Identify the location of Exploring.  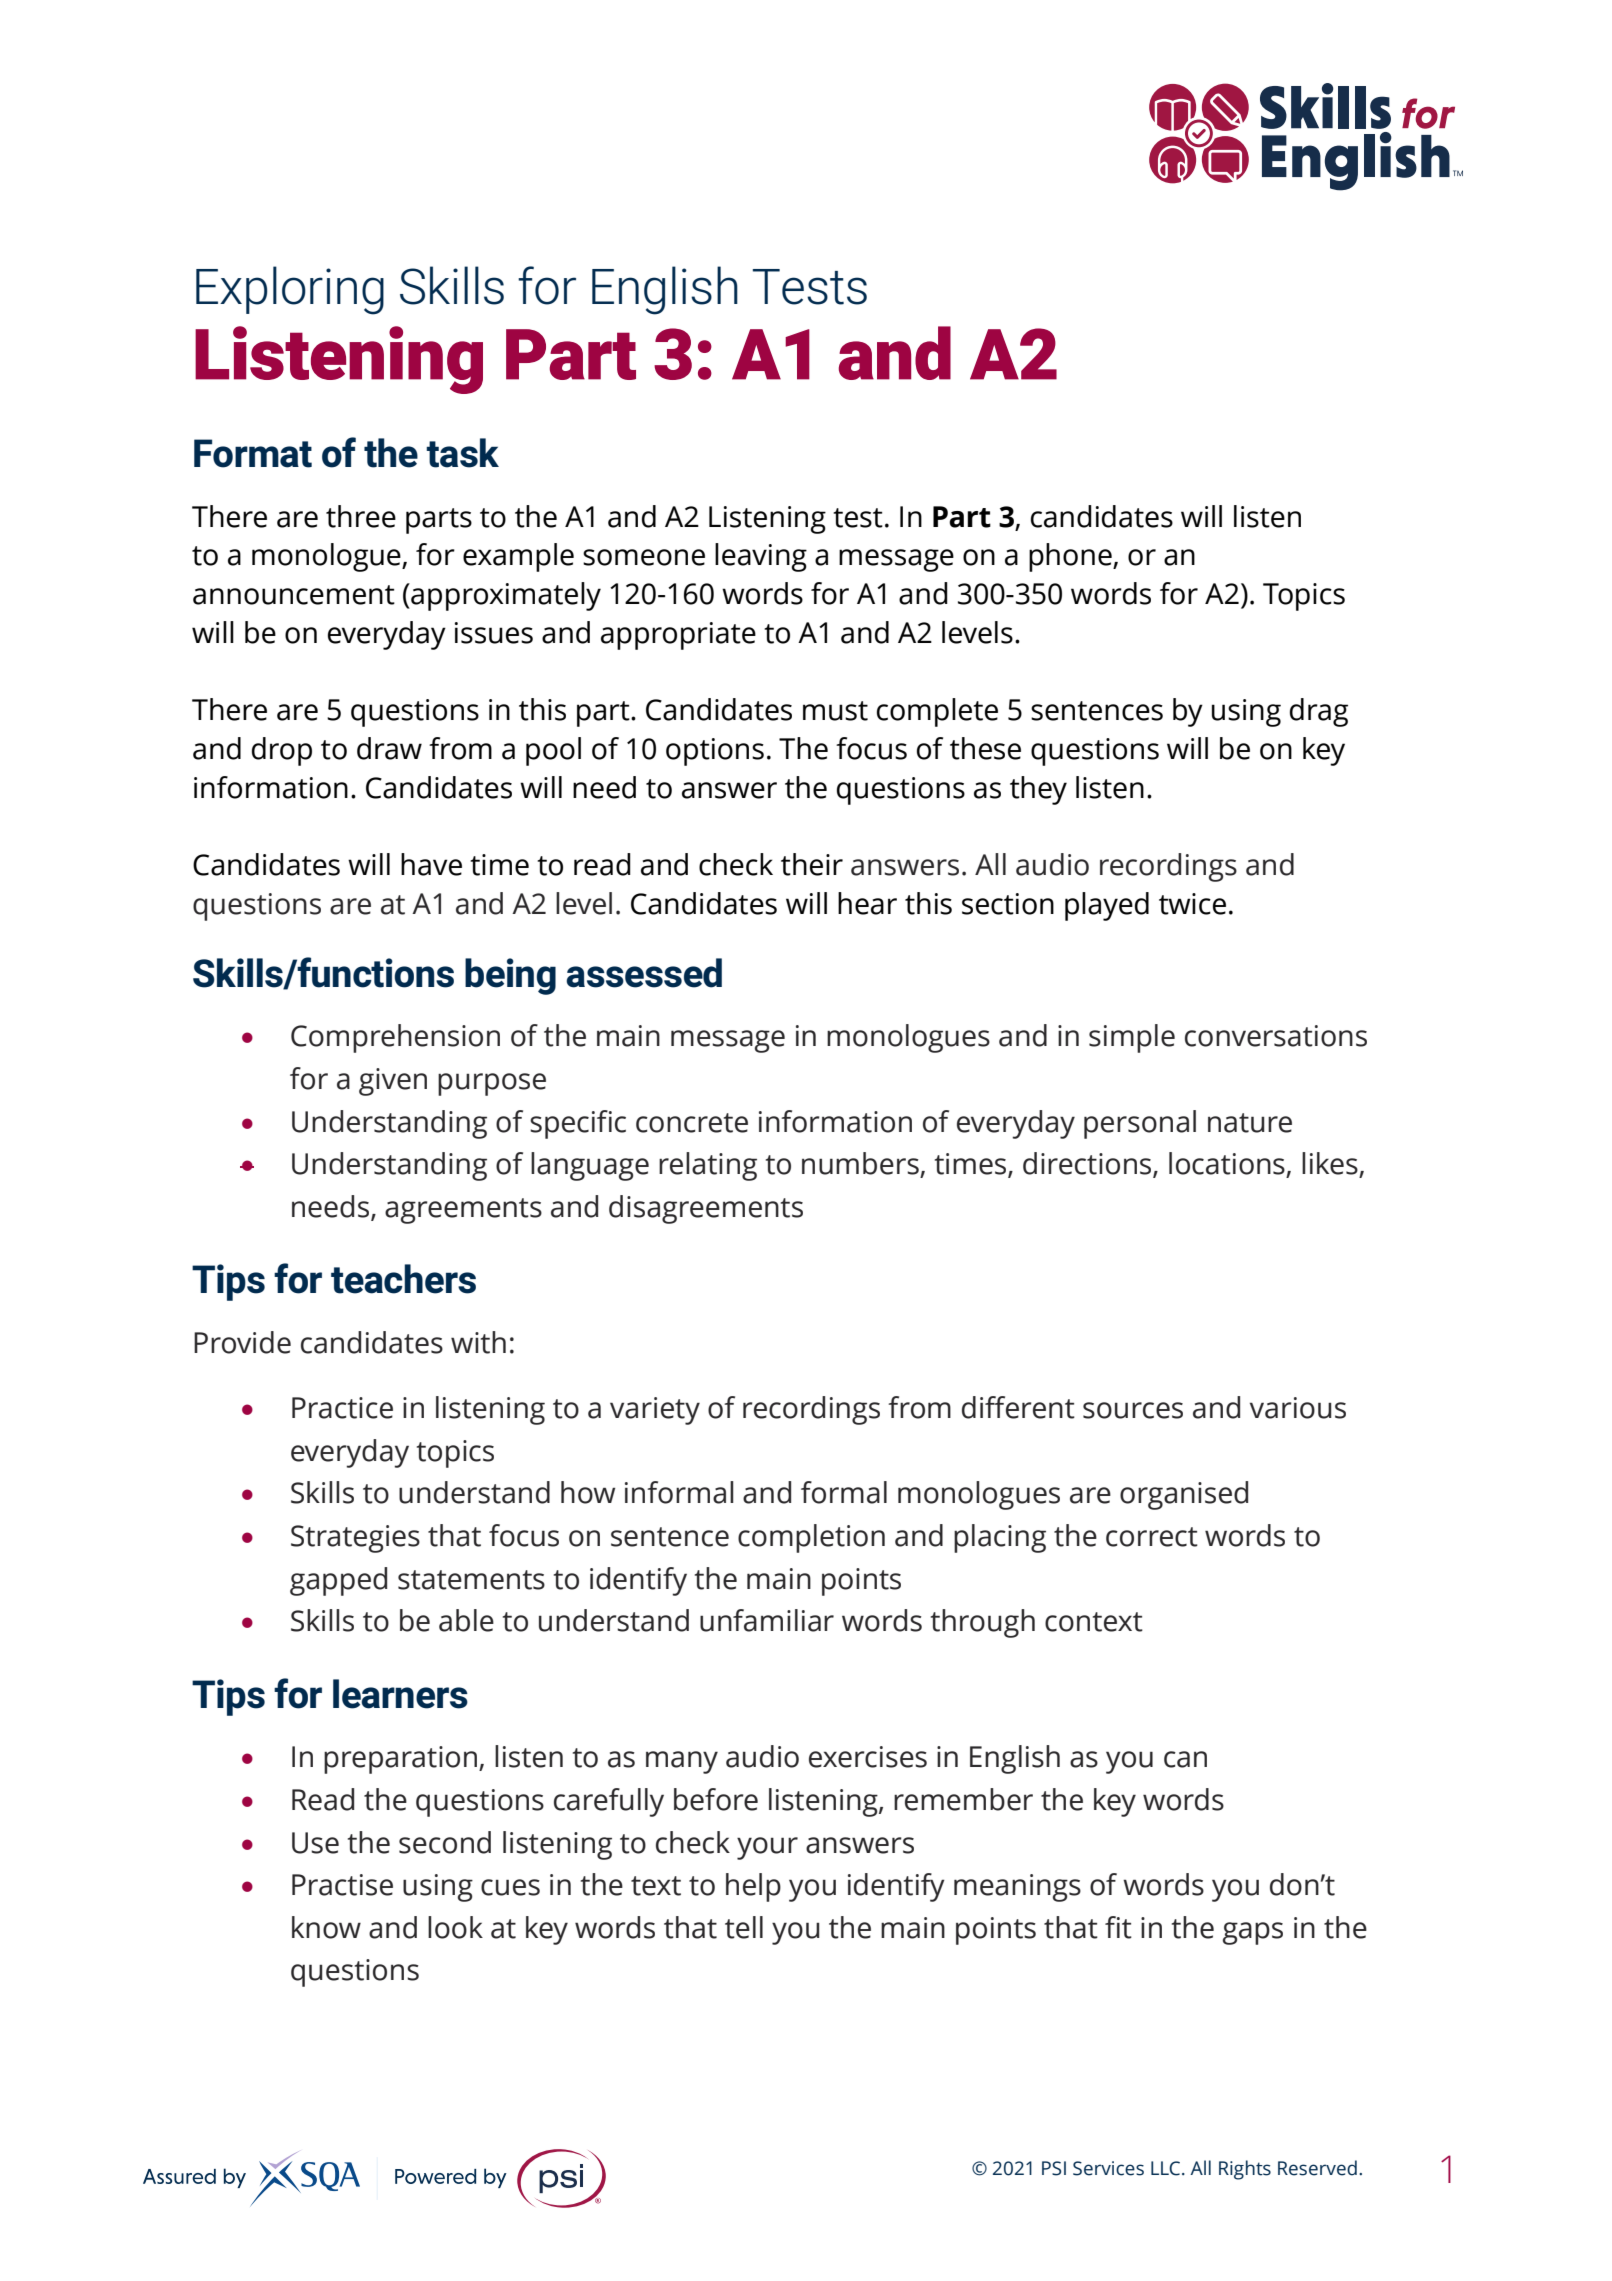
(290, 290).
